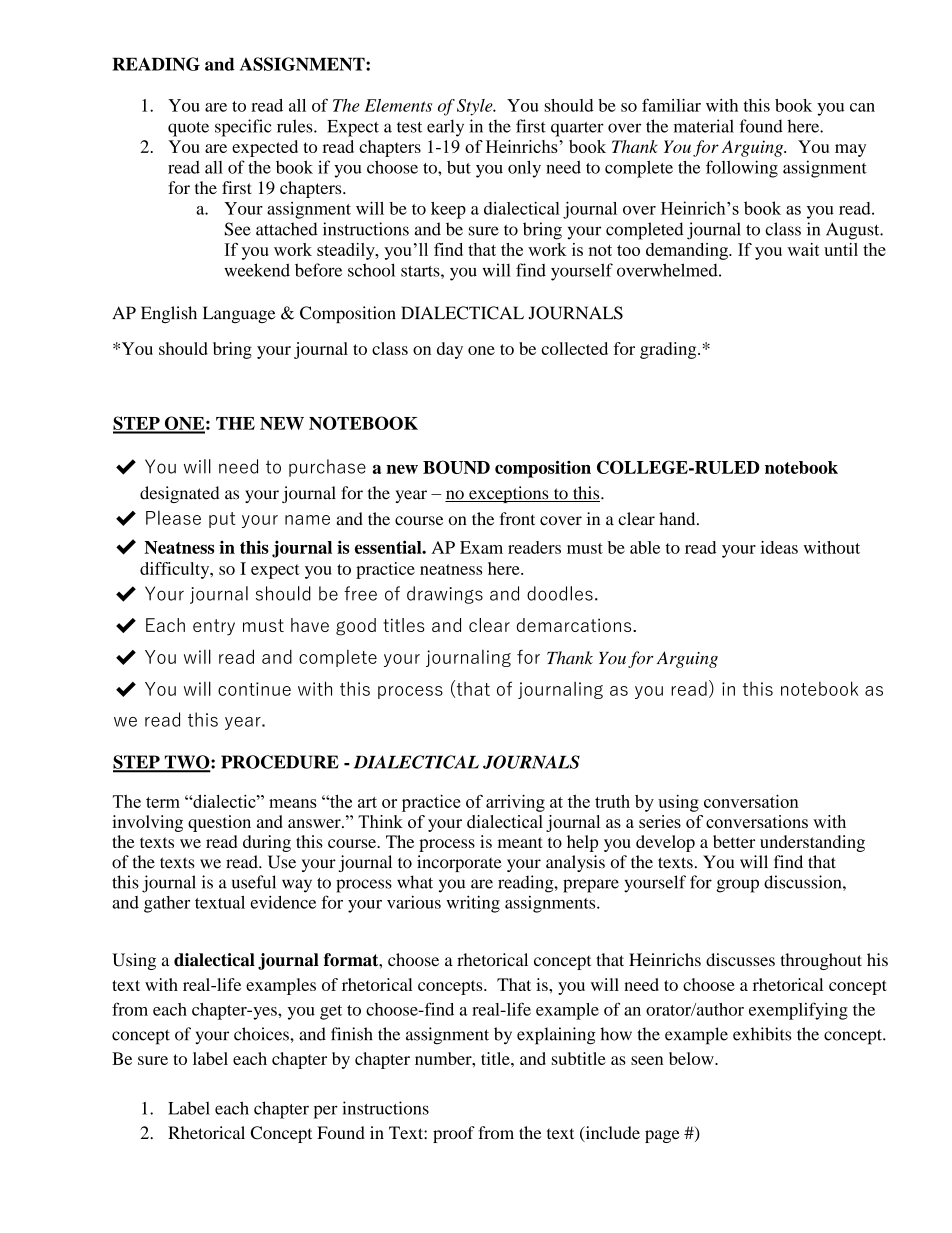 The image size is (952, 1233). I want to click on proof, so click(454, 1134).
